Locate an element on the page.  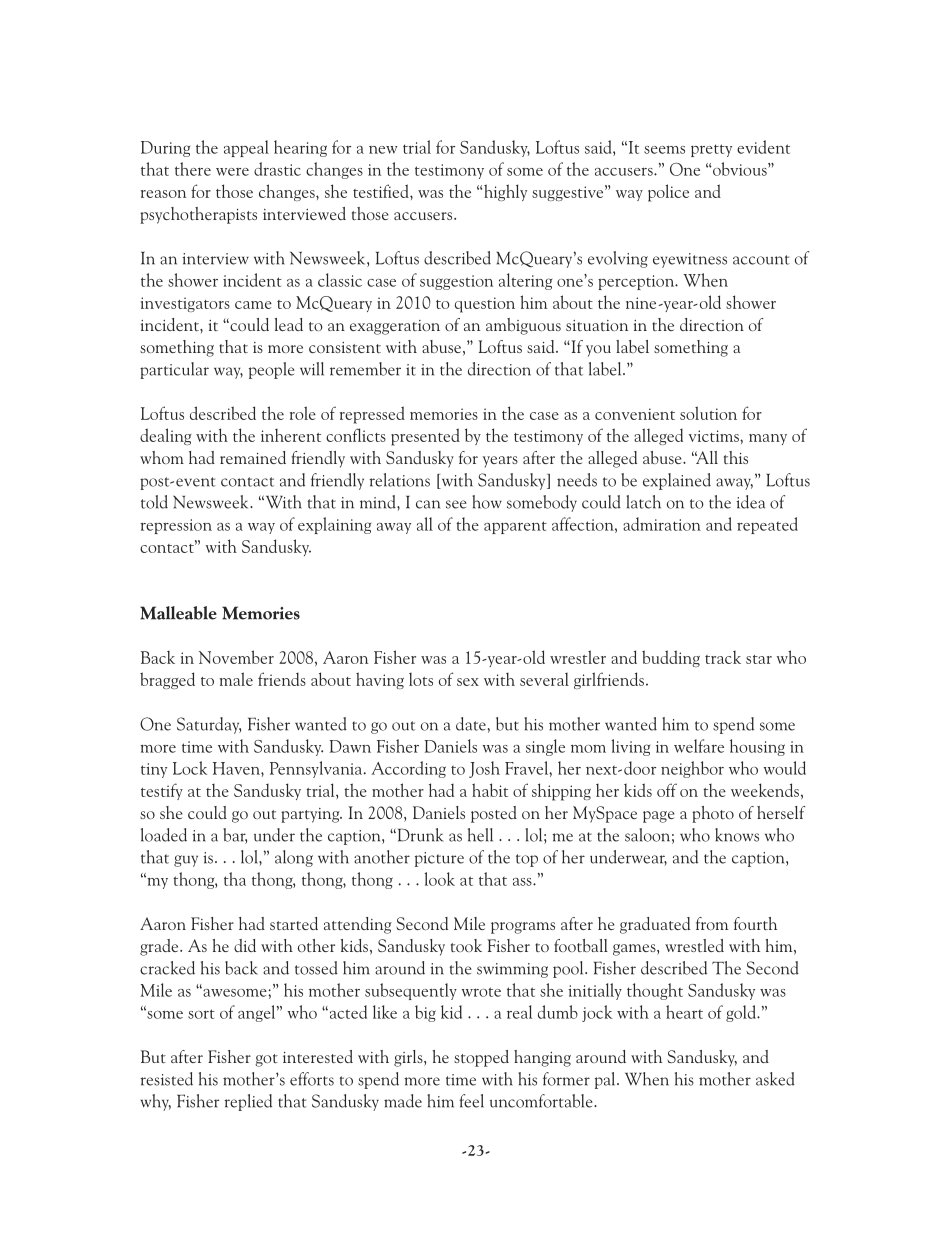
Josh is located at coordinates (484, 769).
